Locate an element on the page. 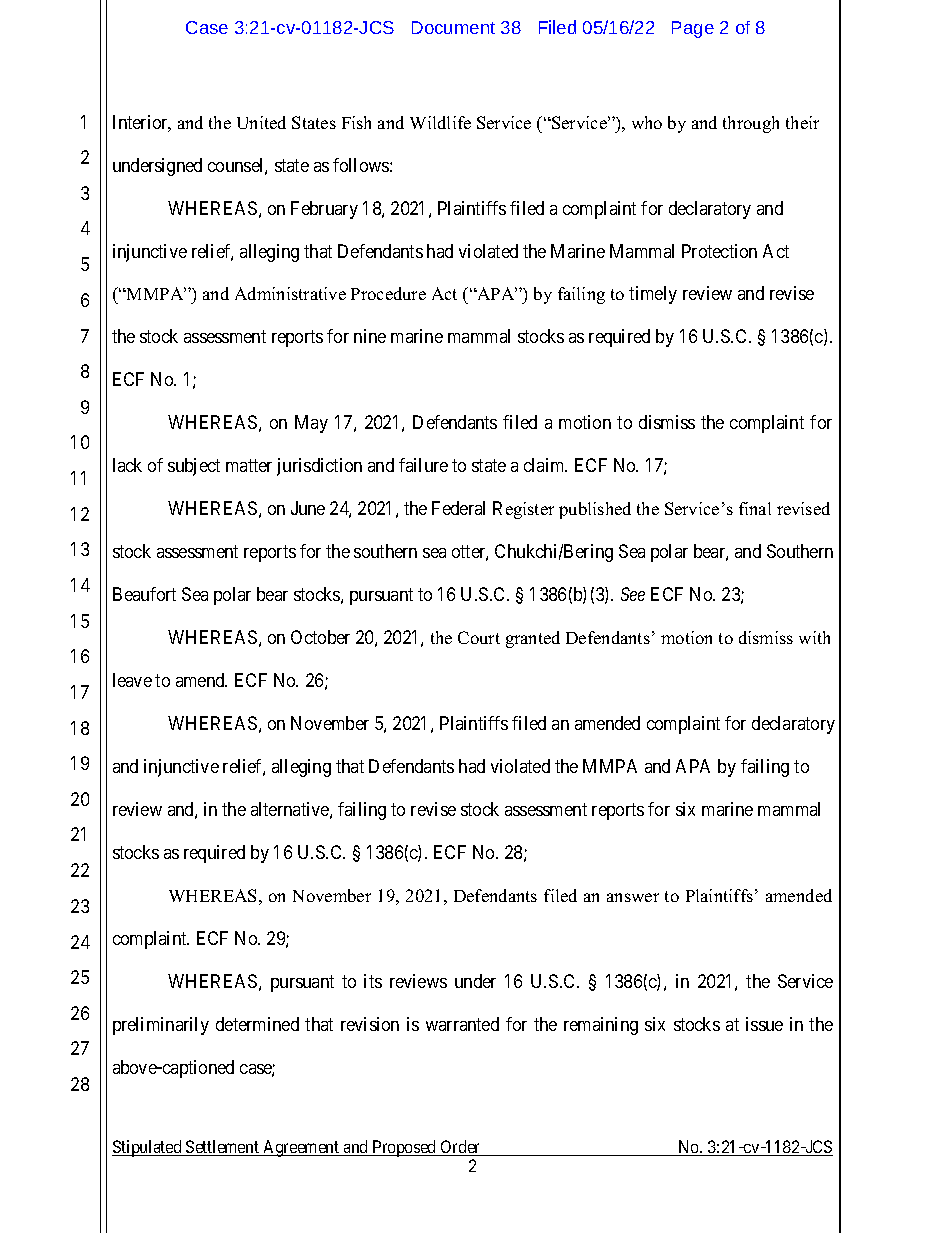  Beaufort is located at coordinates (144, 594).
